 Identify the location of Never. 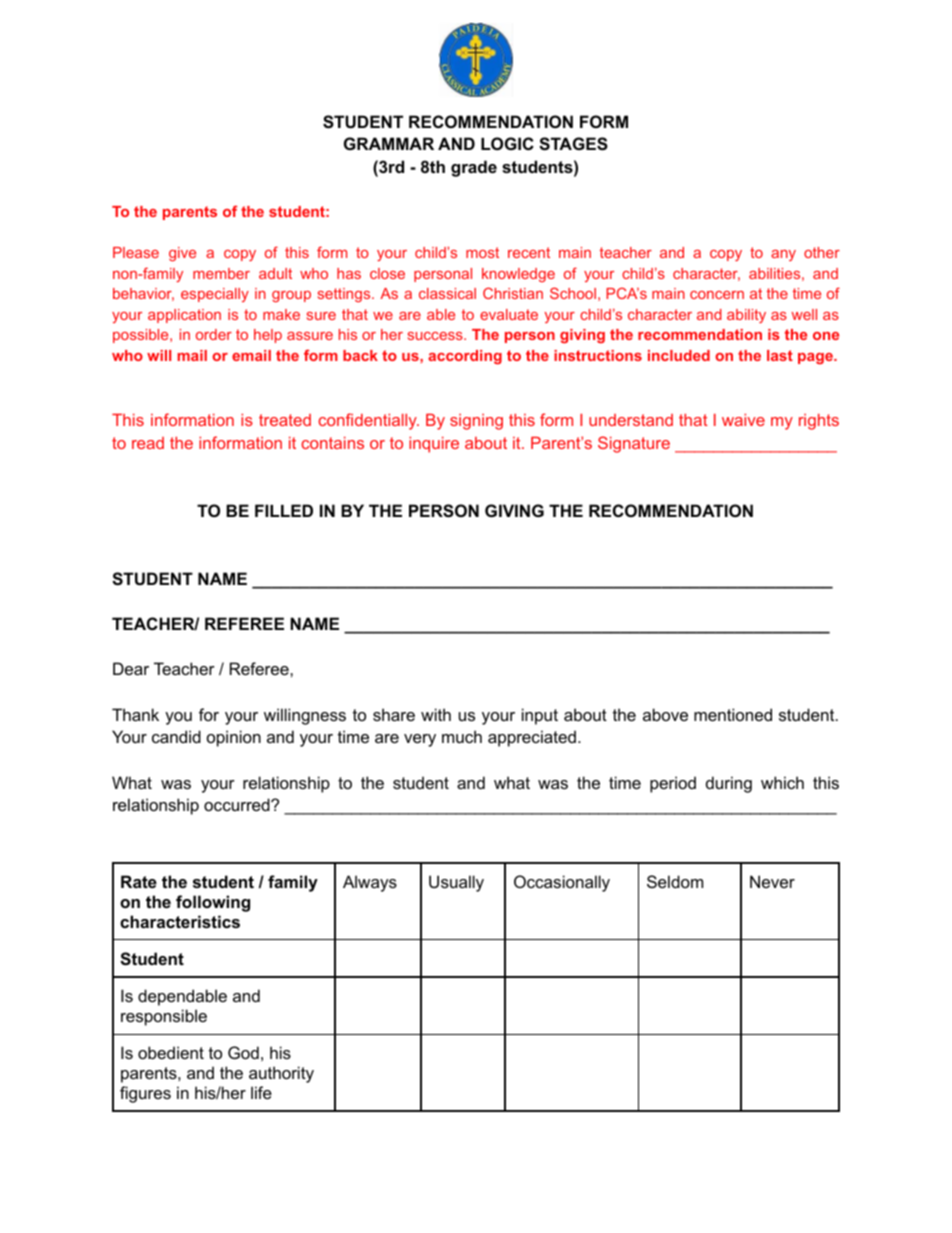
(772, 881).
